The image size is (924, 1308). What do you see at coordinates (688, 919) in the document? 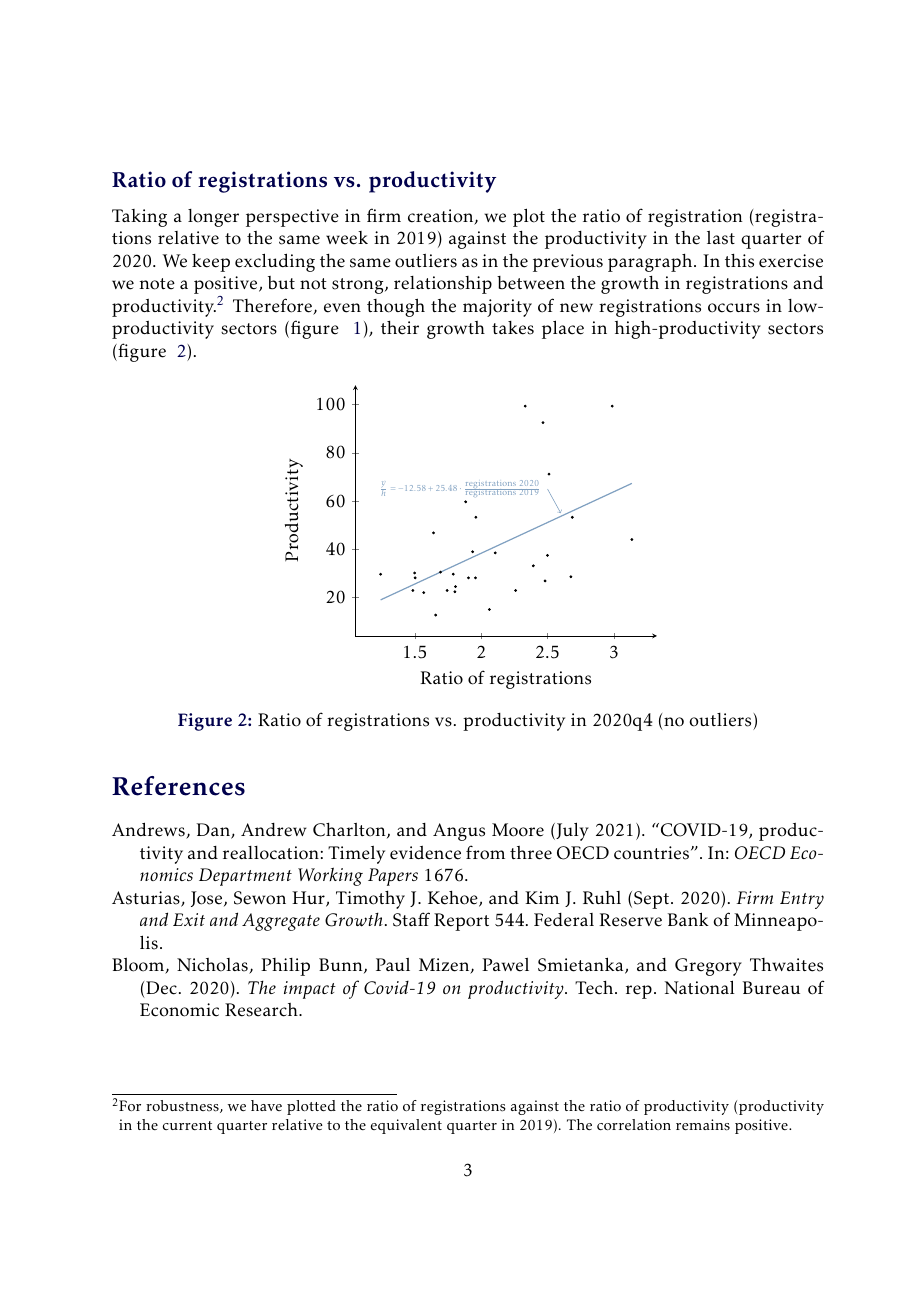
I see `Bank` at bounding box center [688, 919].
